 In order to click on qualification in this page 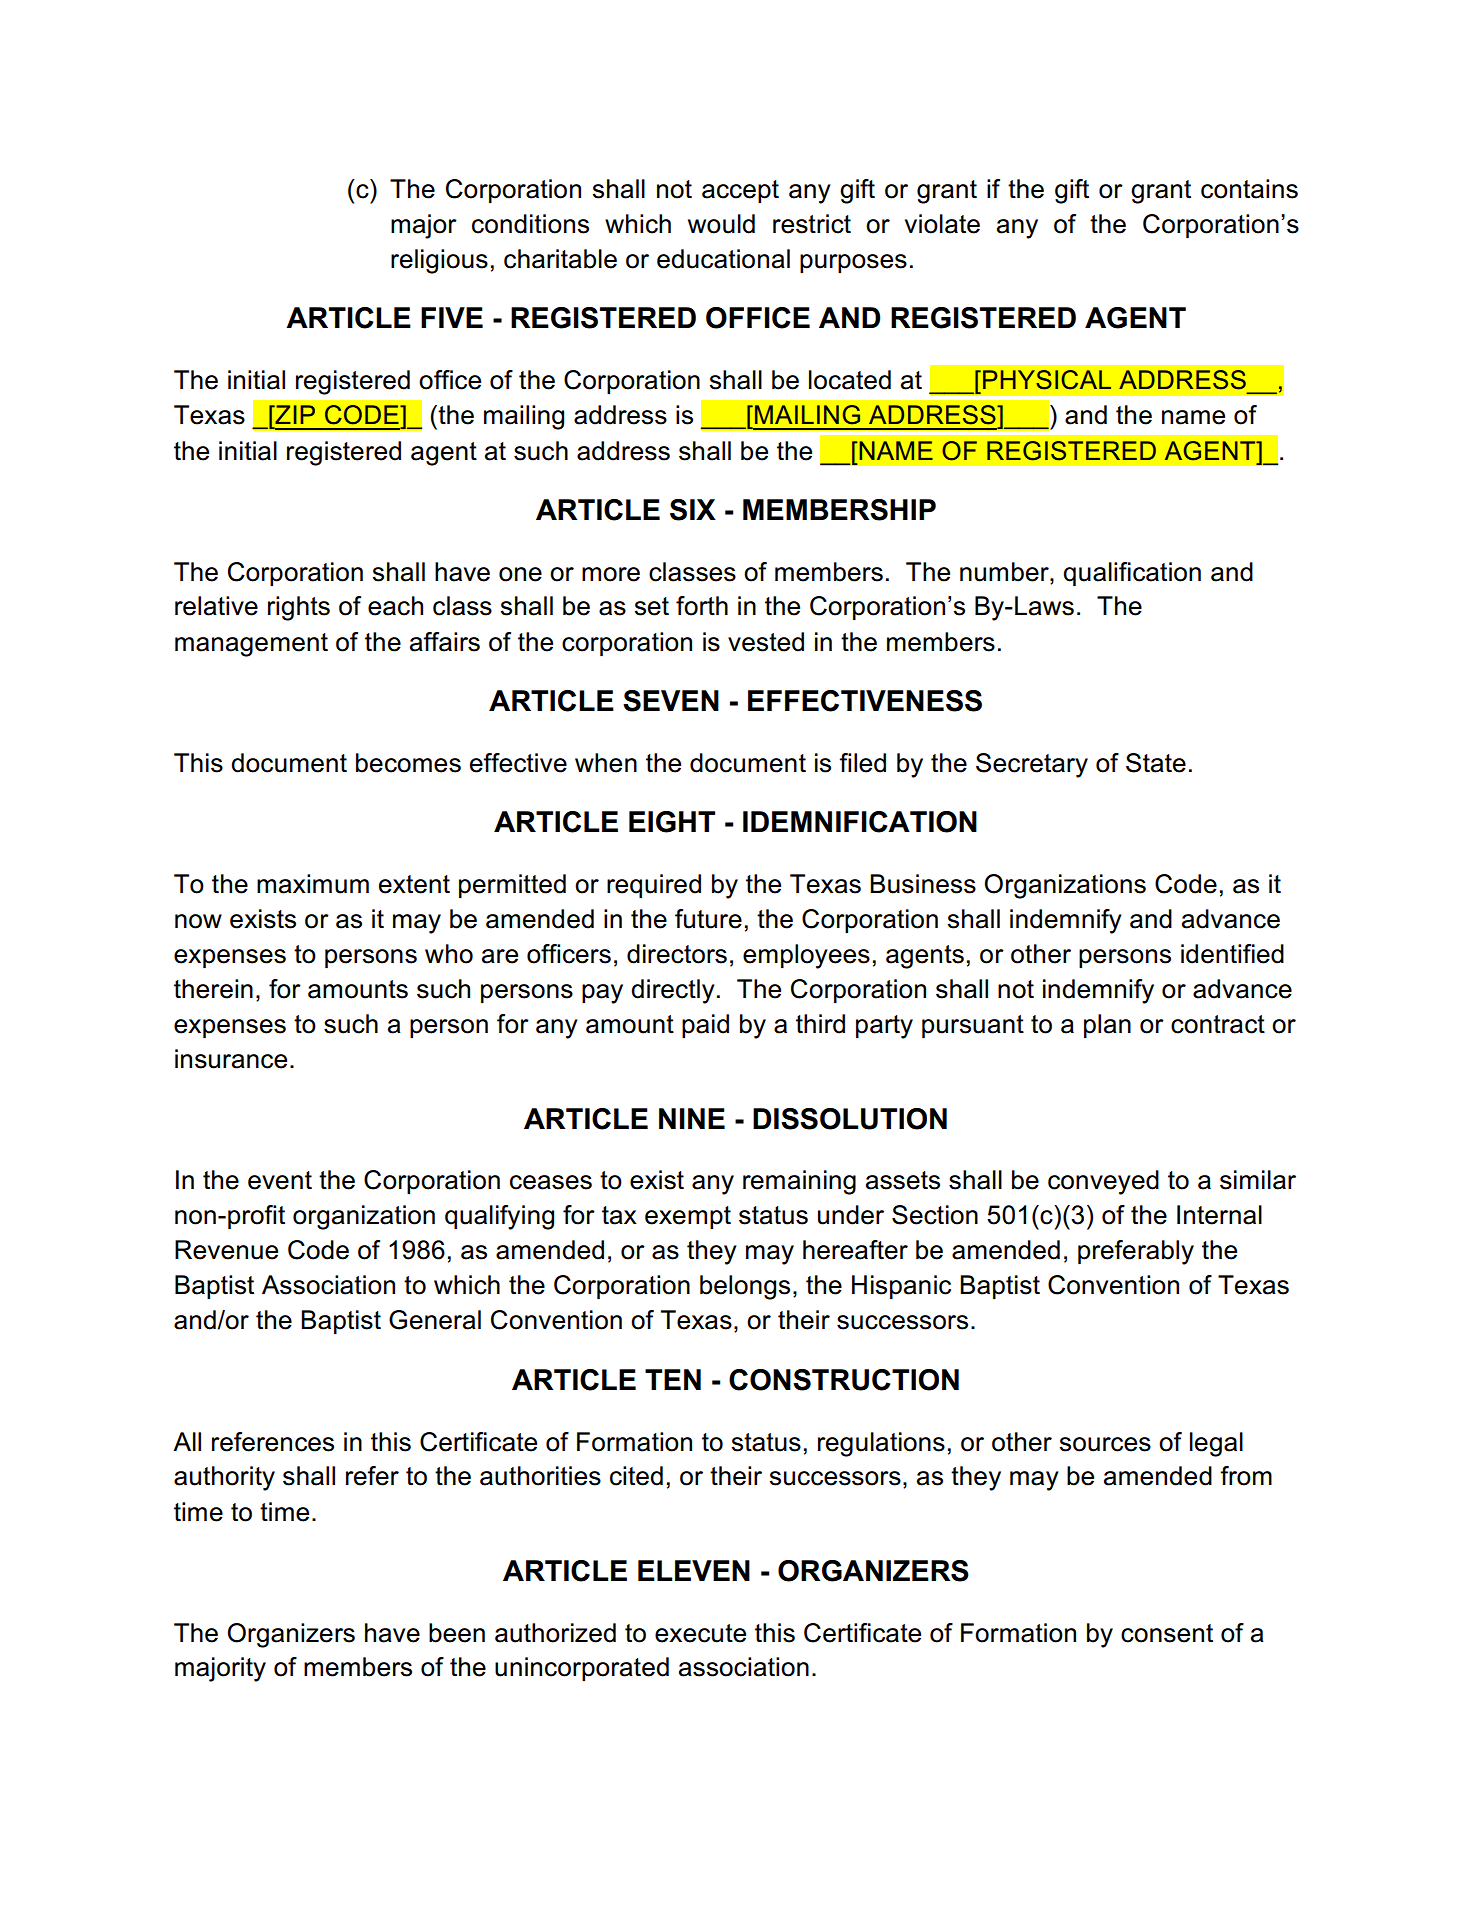, I will do `click(1132, 574)`.
